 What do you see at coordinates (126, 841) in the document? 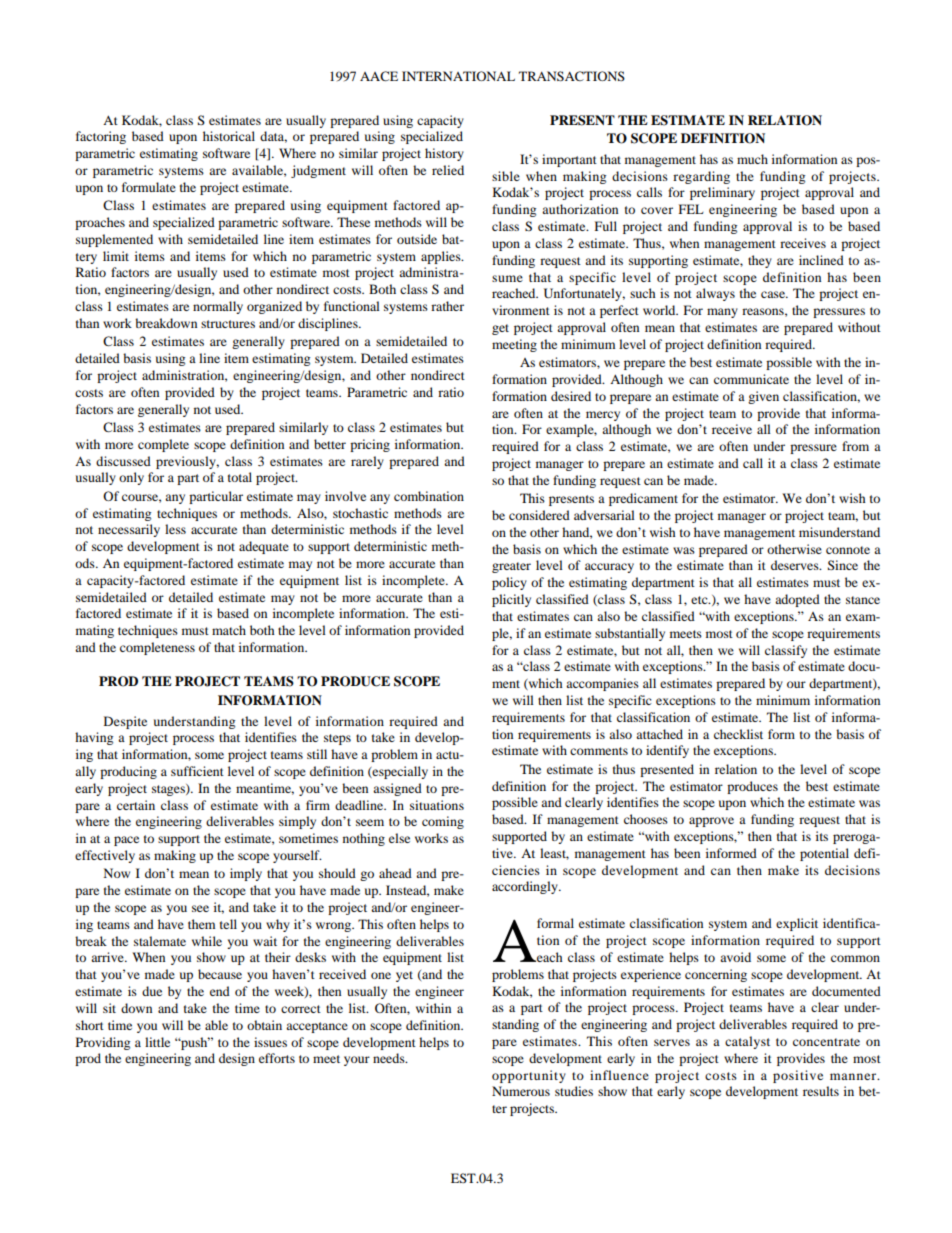
I see `pace` at bounding box center [126, 841].
